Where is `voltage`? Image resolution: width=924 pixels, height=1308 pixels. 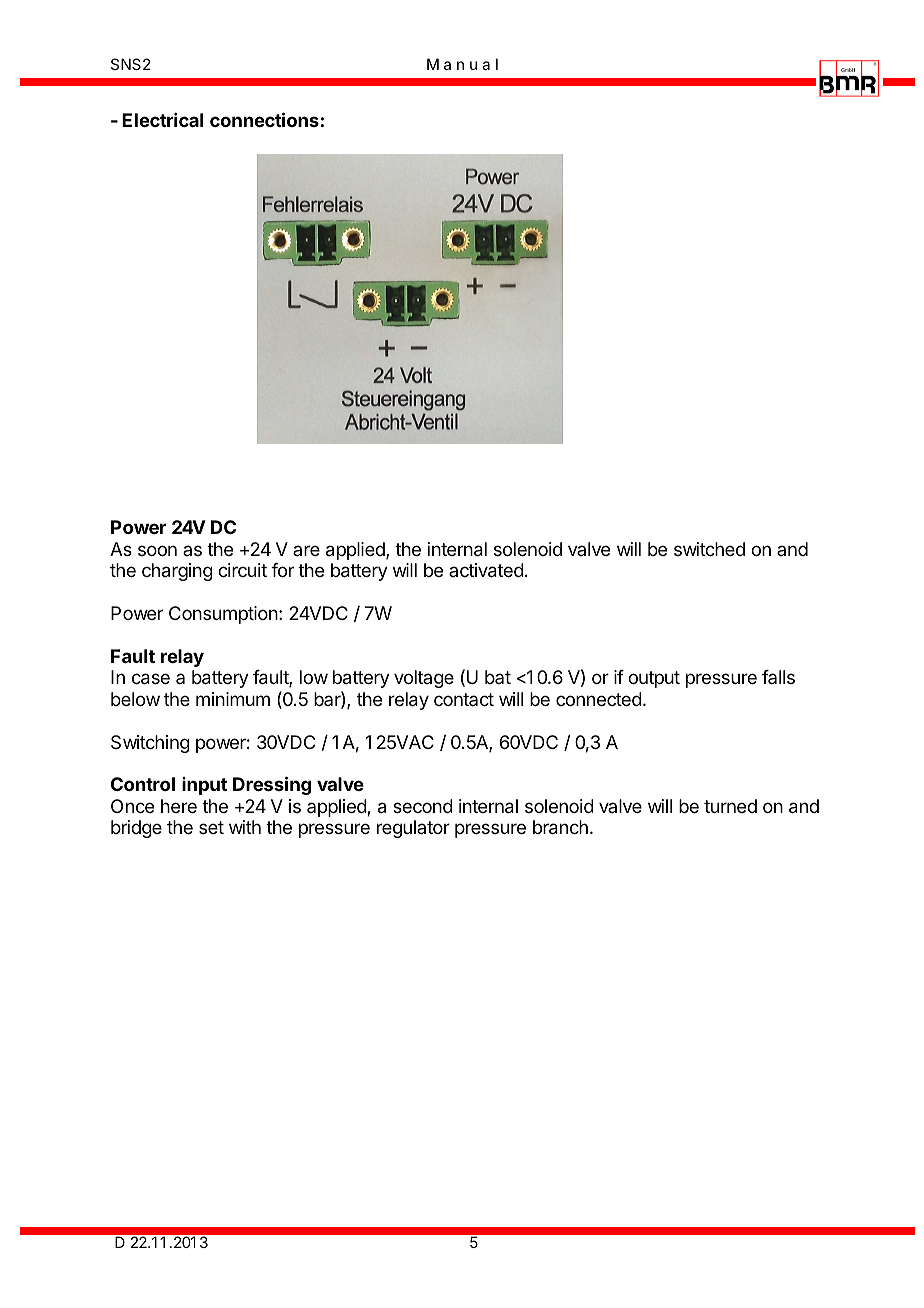
voltage is located at coordinates (424, 679).
